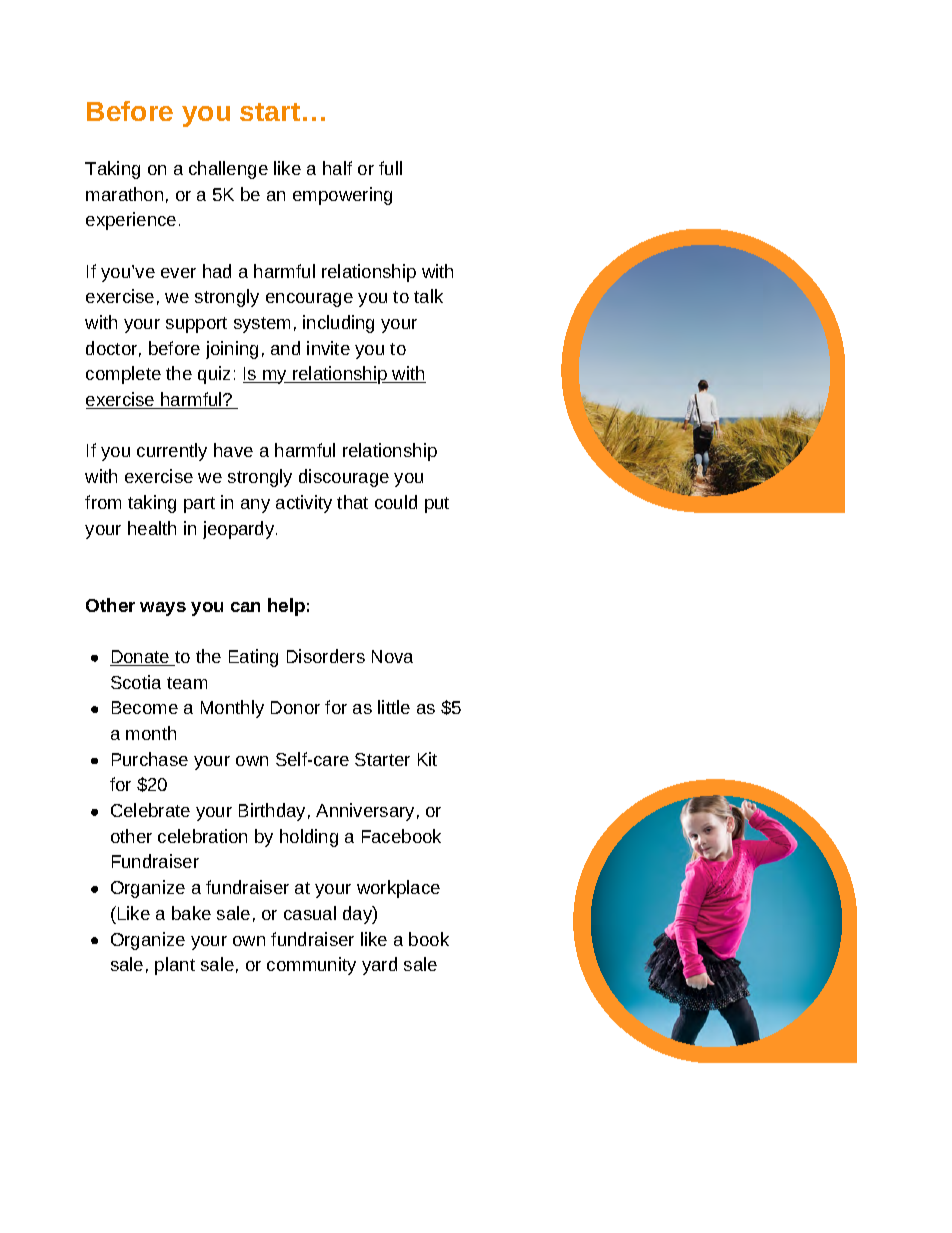 The width and height of the screenshot is (952, 1233). What do you see at coordinates (228, 170) in the screenshot?
I see `challenge` at bounding box center [228, 170].
